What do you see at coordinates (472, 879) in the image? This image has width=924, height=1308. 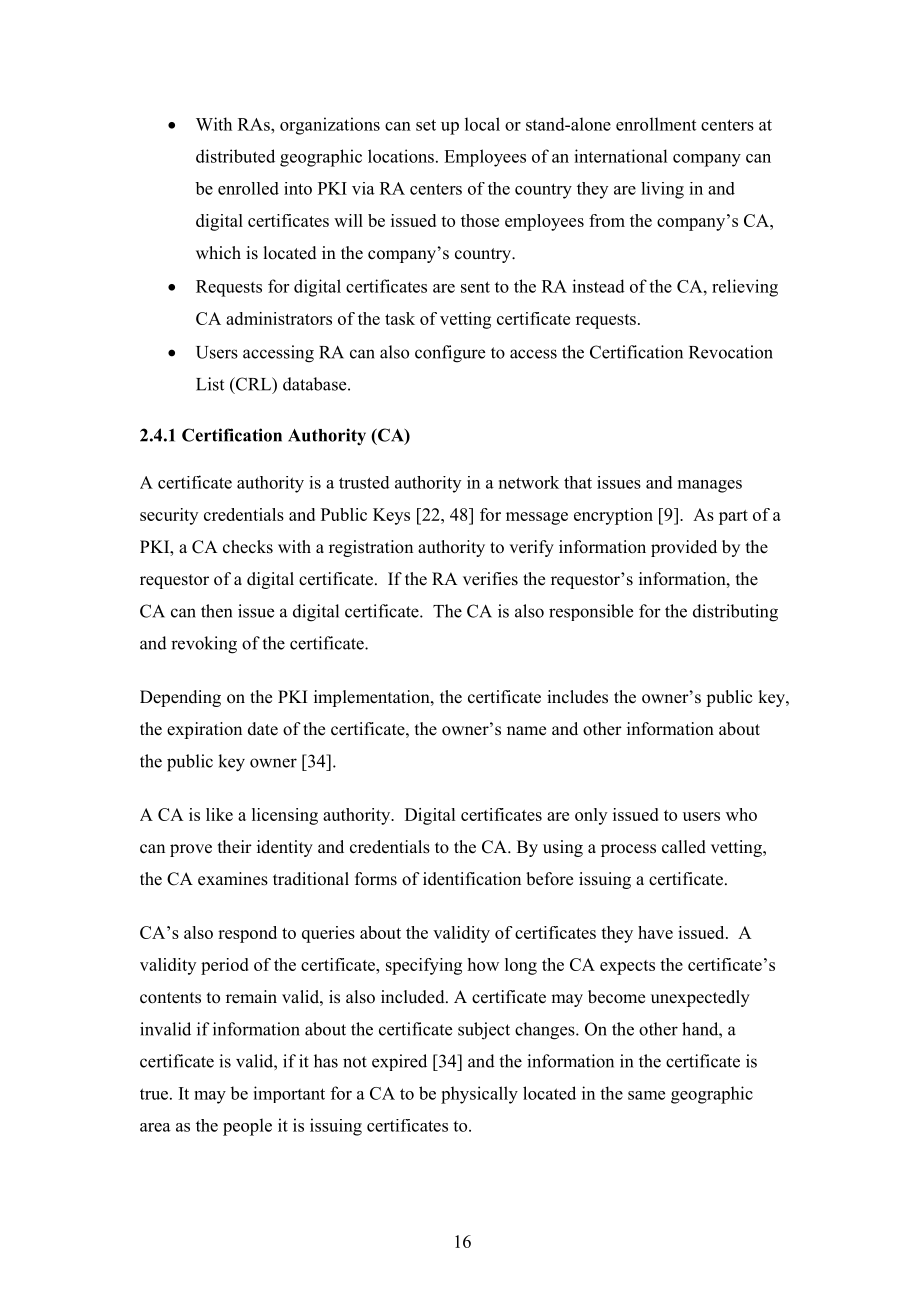 I see `identification` at bounding box center [472, 879].
